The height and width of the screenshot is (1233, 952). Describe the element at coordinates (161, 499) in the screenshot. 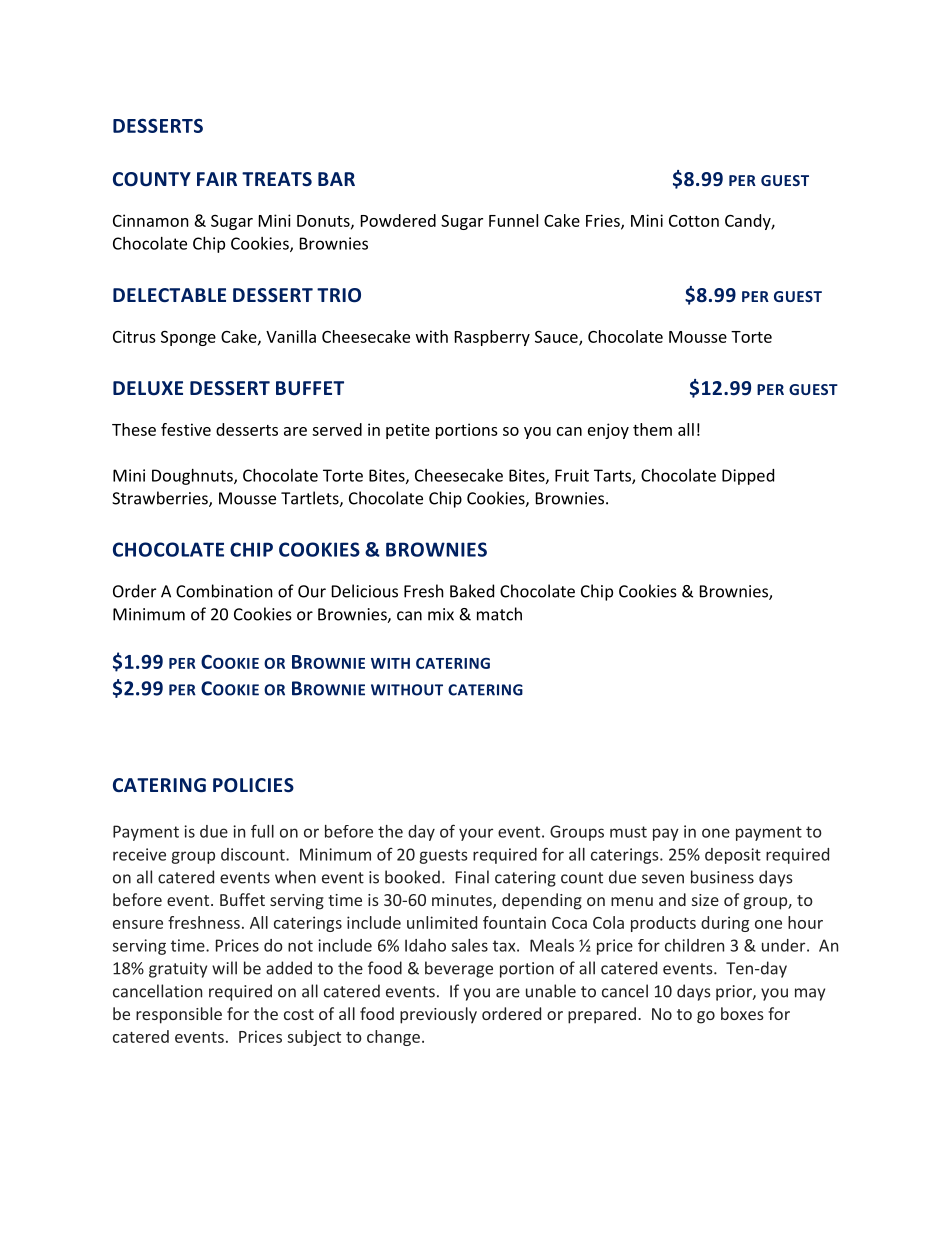

I see `Strawberries` at that location.
